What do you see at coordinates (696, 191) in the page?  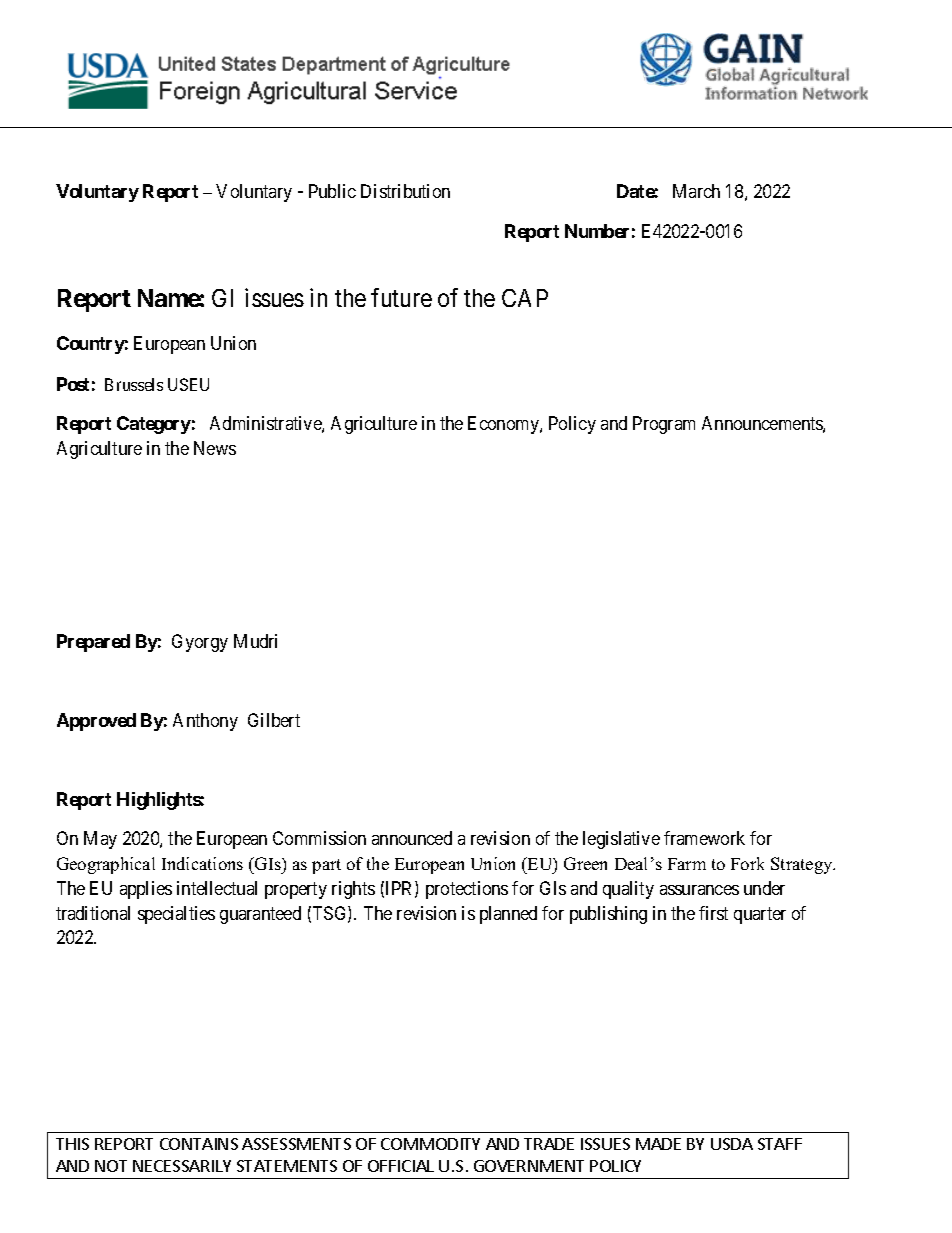 I see `March` at bounding box center [696, 191].
